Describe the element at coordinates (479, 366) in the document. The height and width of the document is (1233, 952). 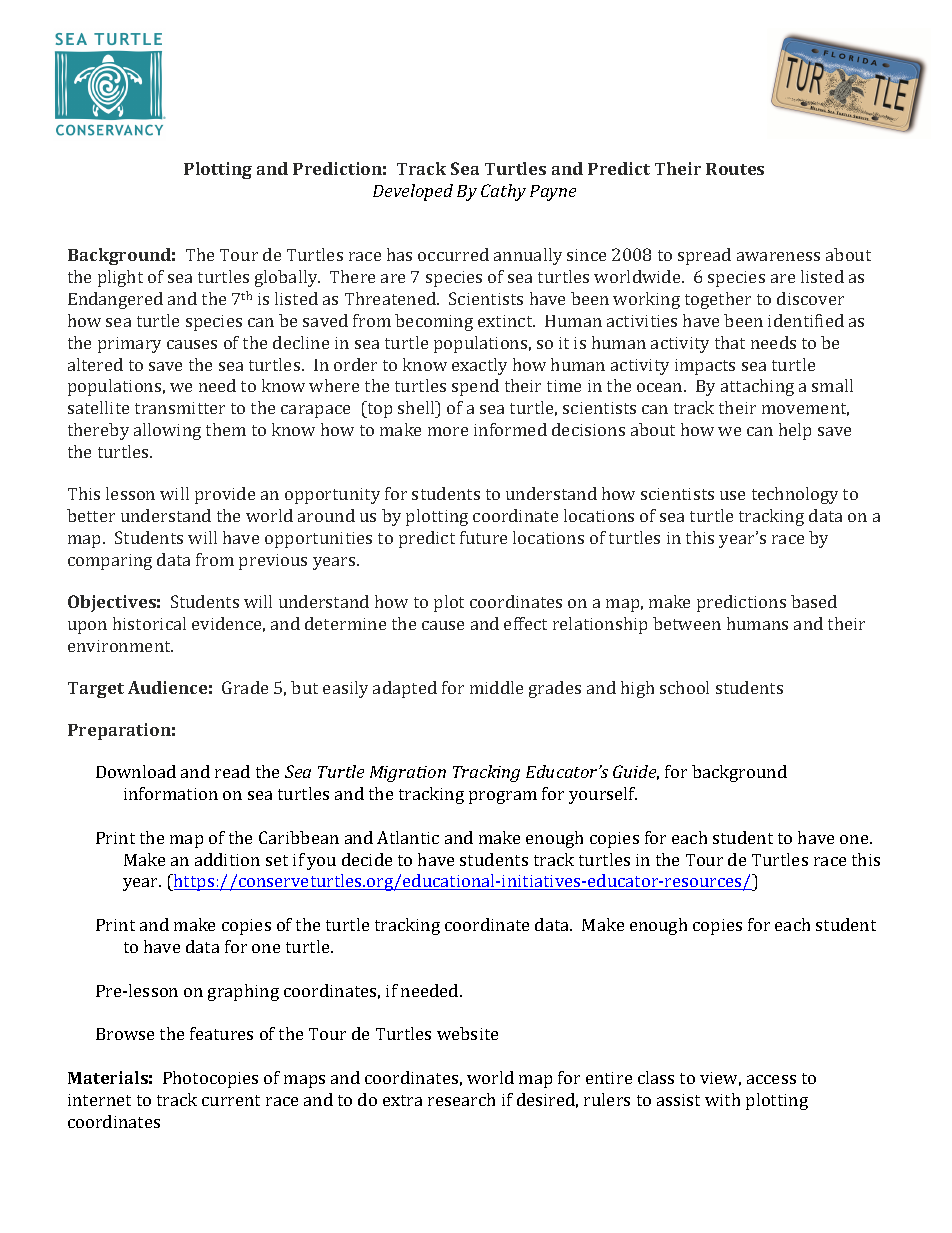
I see `exactly` at that location.
